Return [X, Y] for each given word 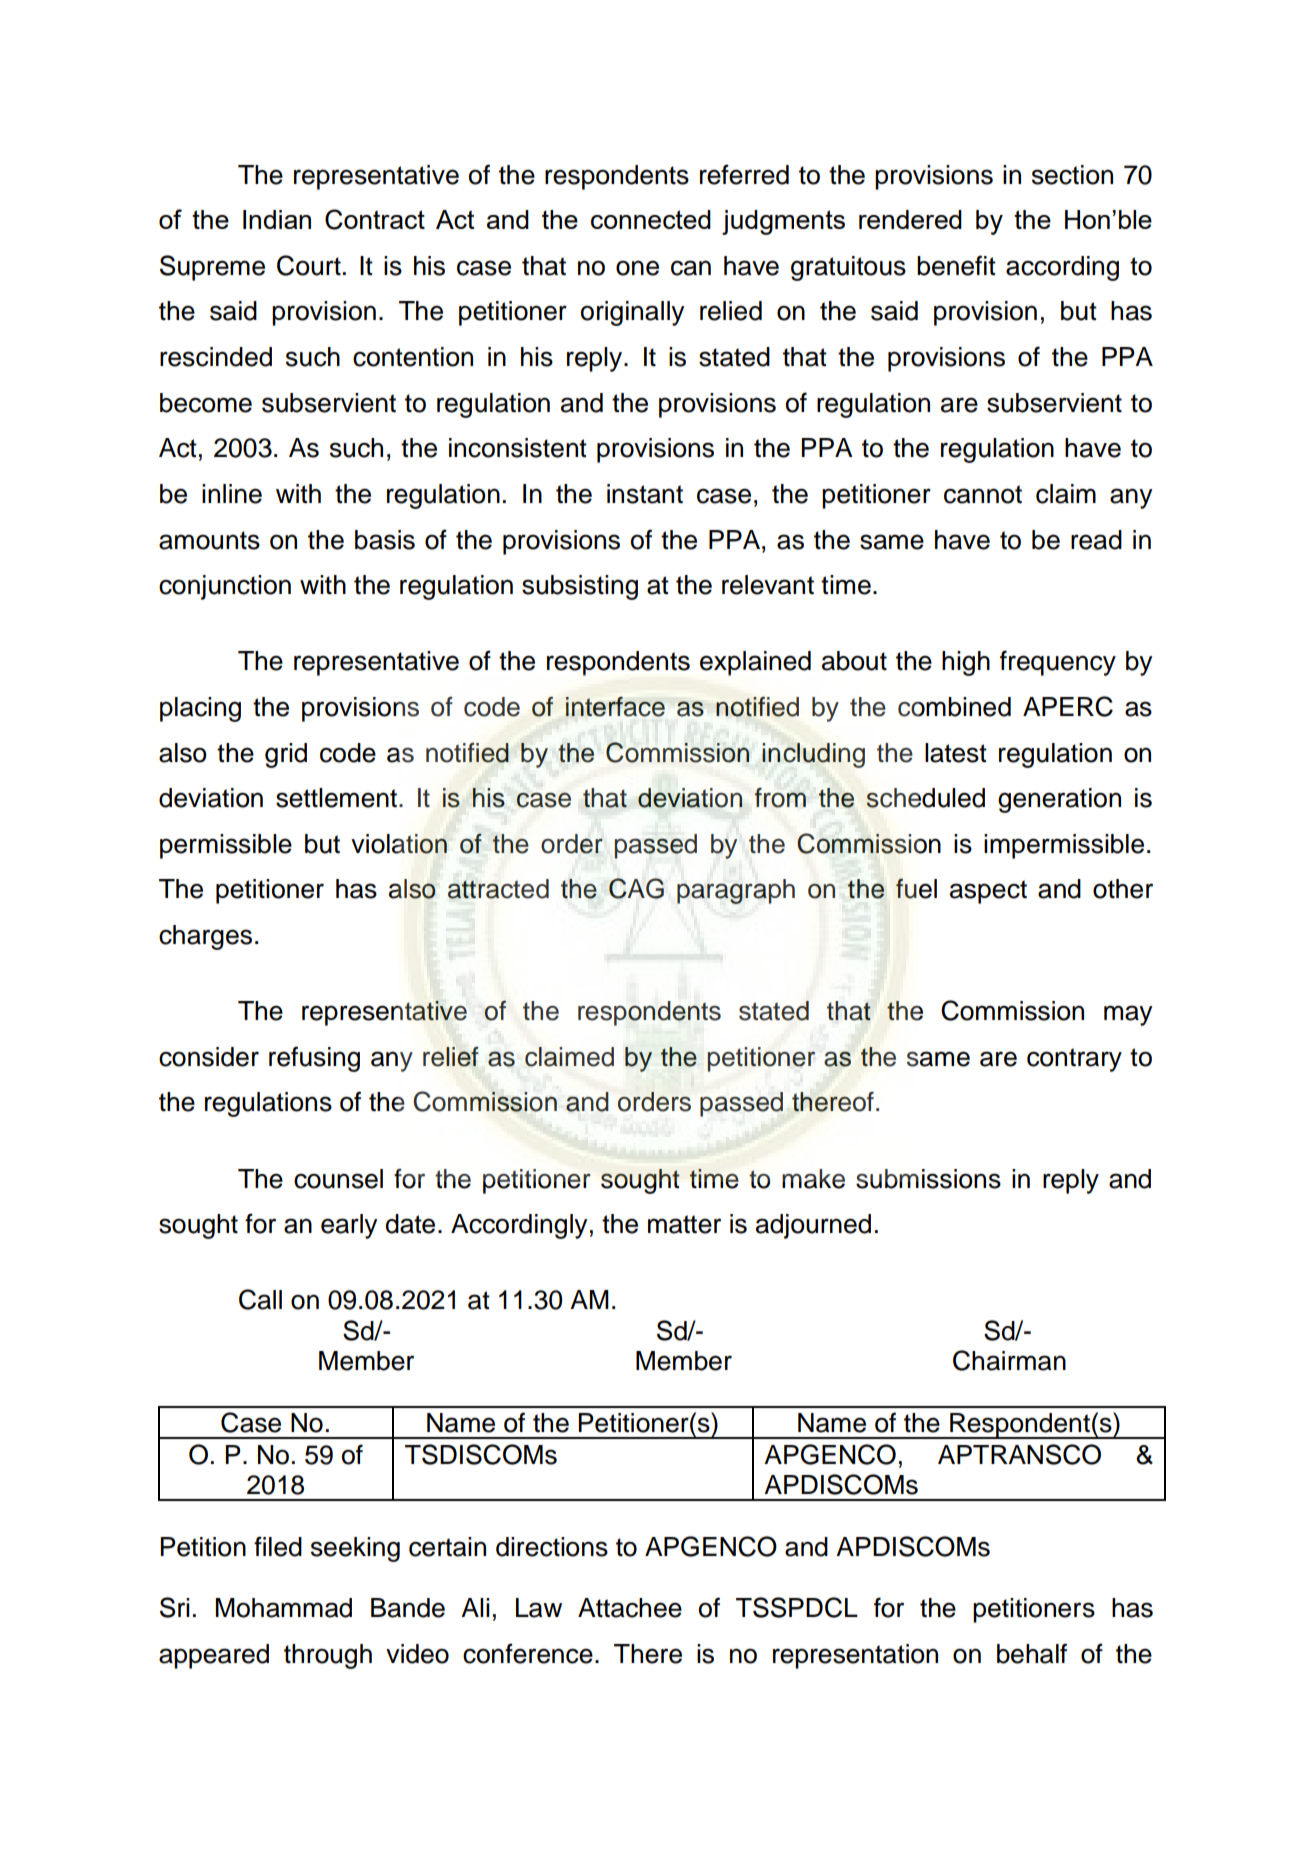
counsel [338, 1179]
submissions [928, 1179]
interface [615, 707]
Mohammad [284, 1608]
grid [286, 755]
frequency [1058, 663]
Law [539, 1608]
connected [651, 219]
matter [684, 1224]
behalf [1032, 1653]
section [1072, 175]
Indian [277, 219]
